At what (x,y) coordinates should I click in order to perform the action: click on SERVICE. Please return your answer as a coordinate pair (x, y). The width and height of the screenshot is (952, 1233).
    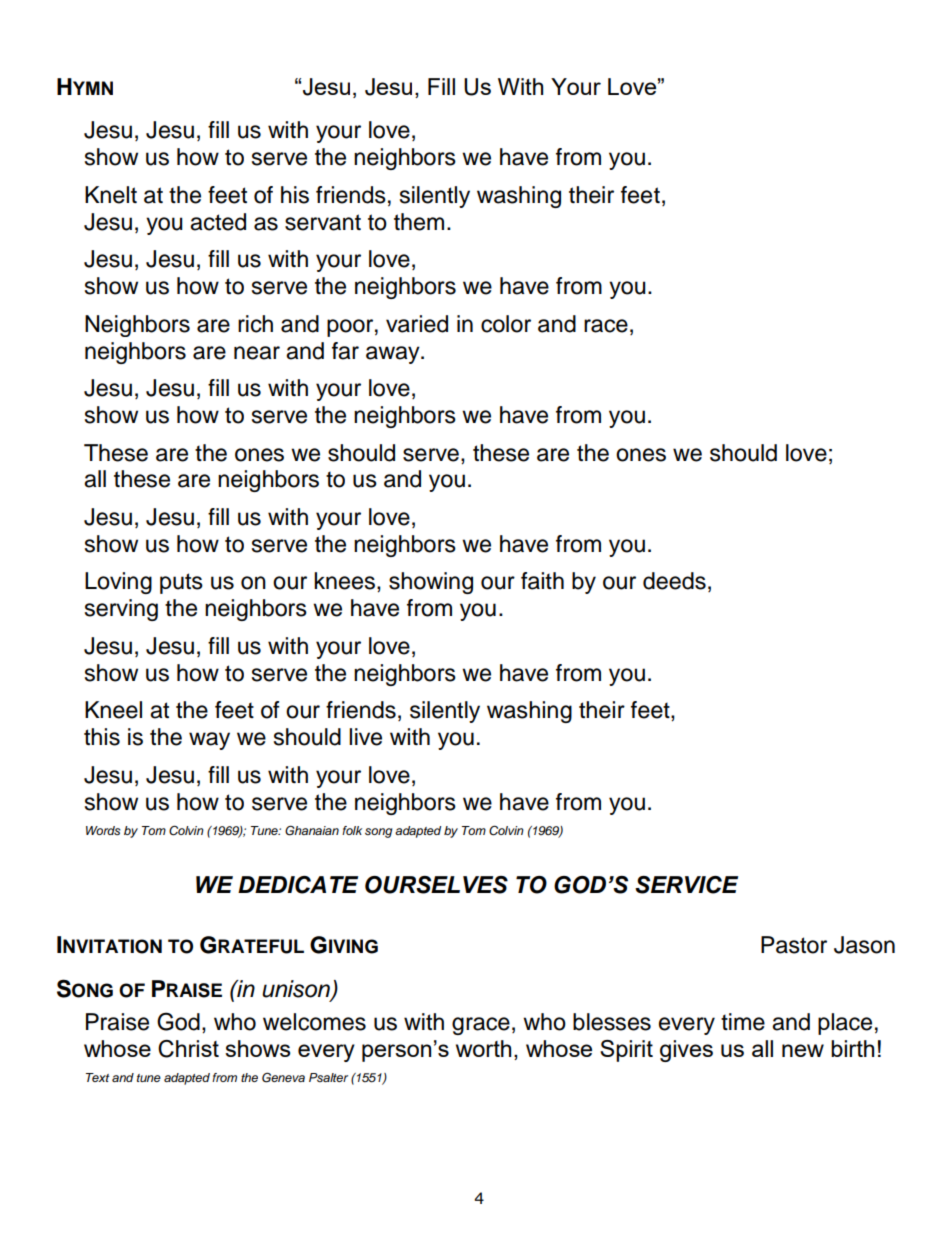
    Looking at the image, I should click on (686, 885).
